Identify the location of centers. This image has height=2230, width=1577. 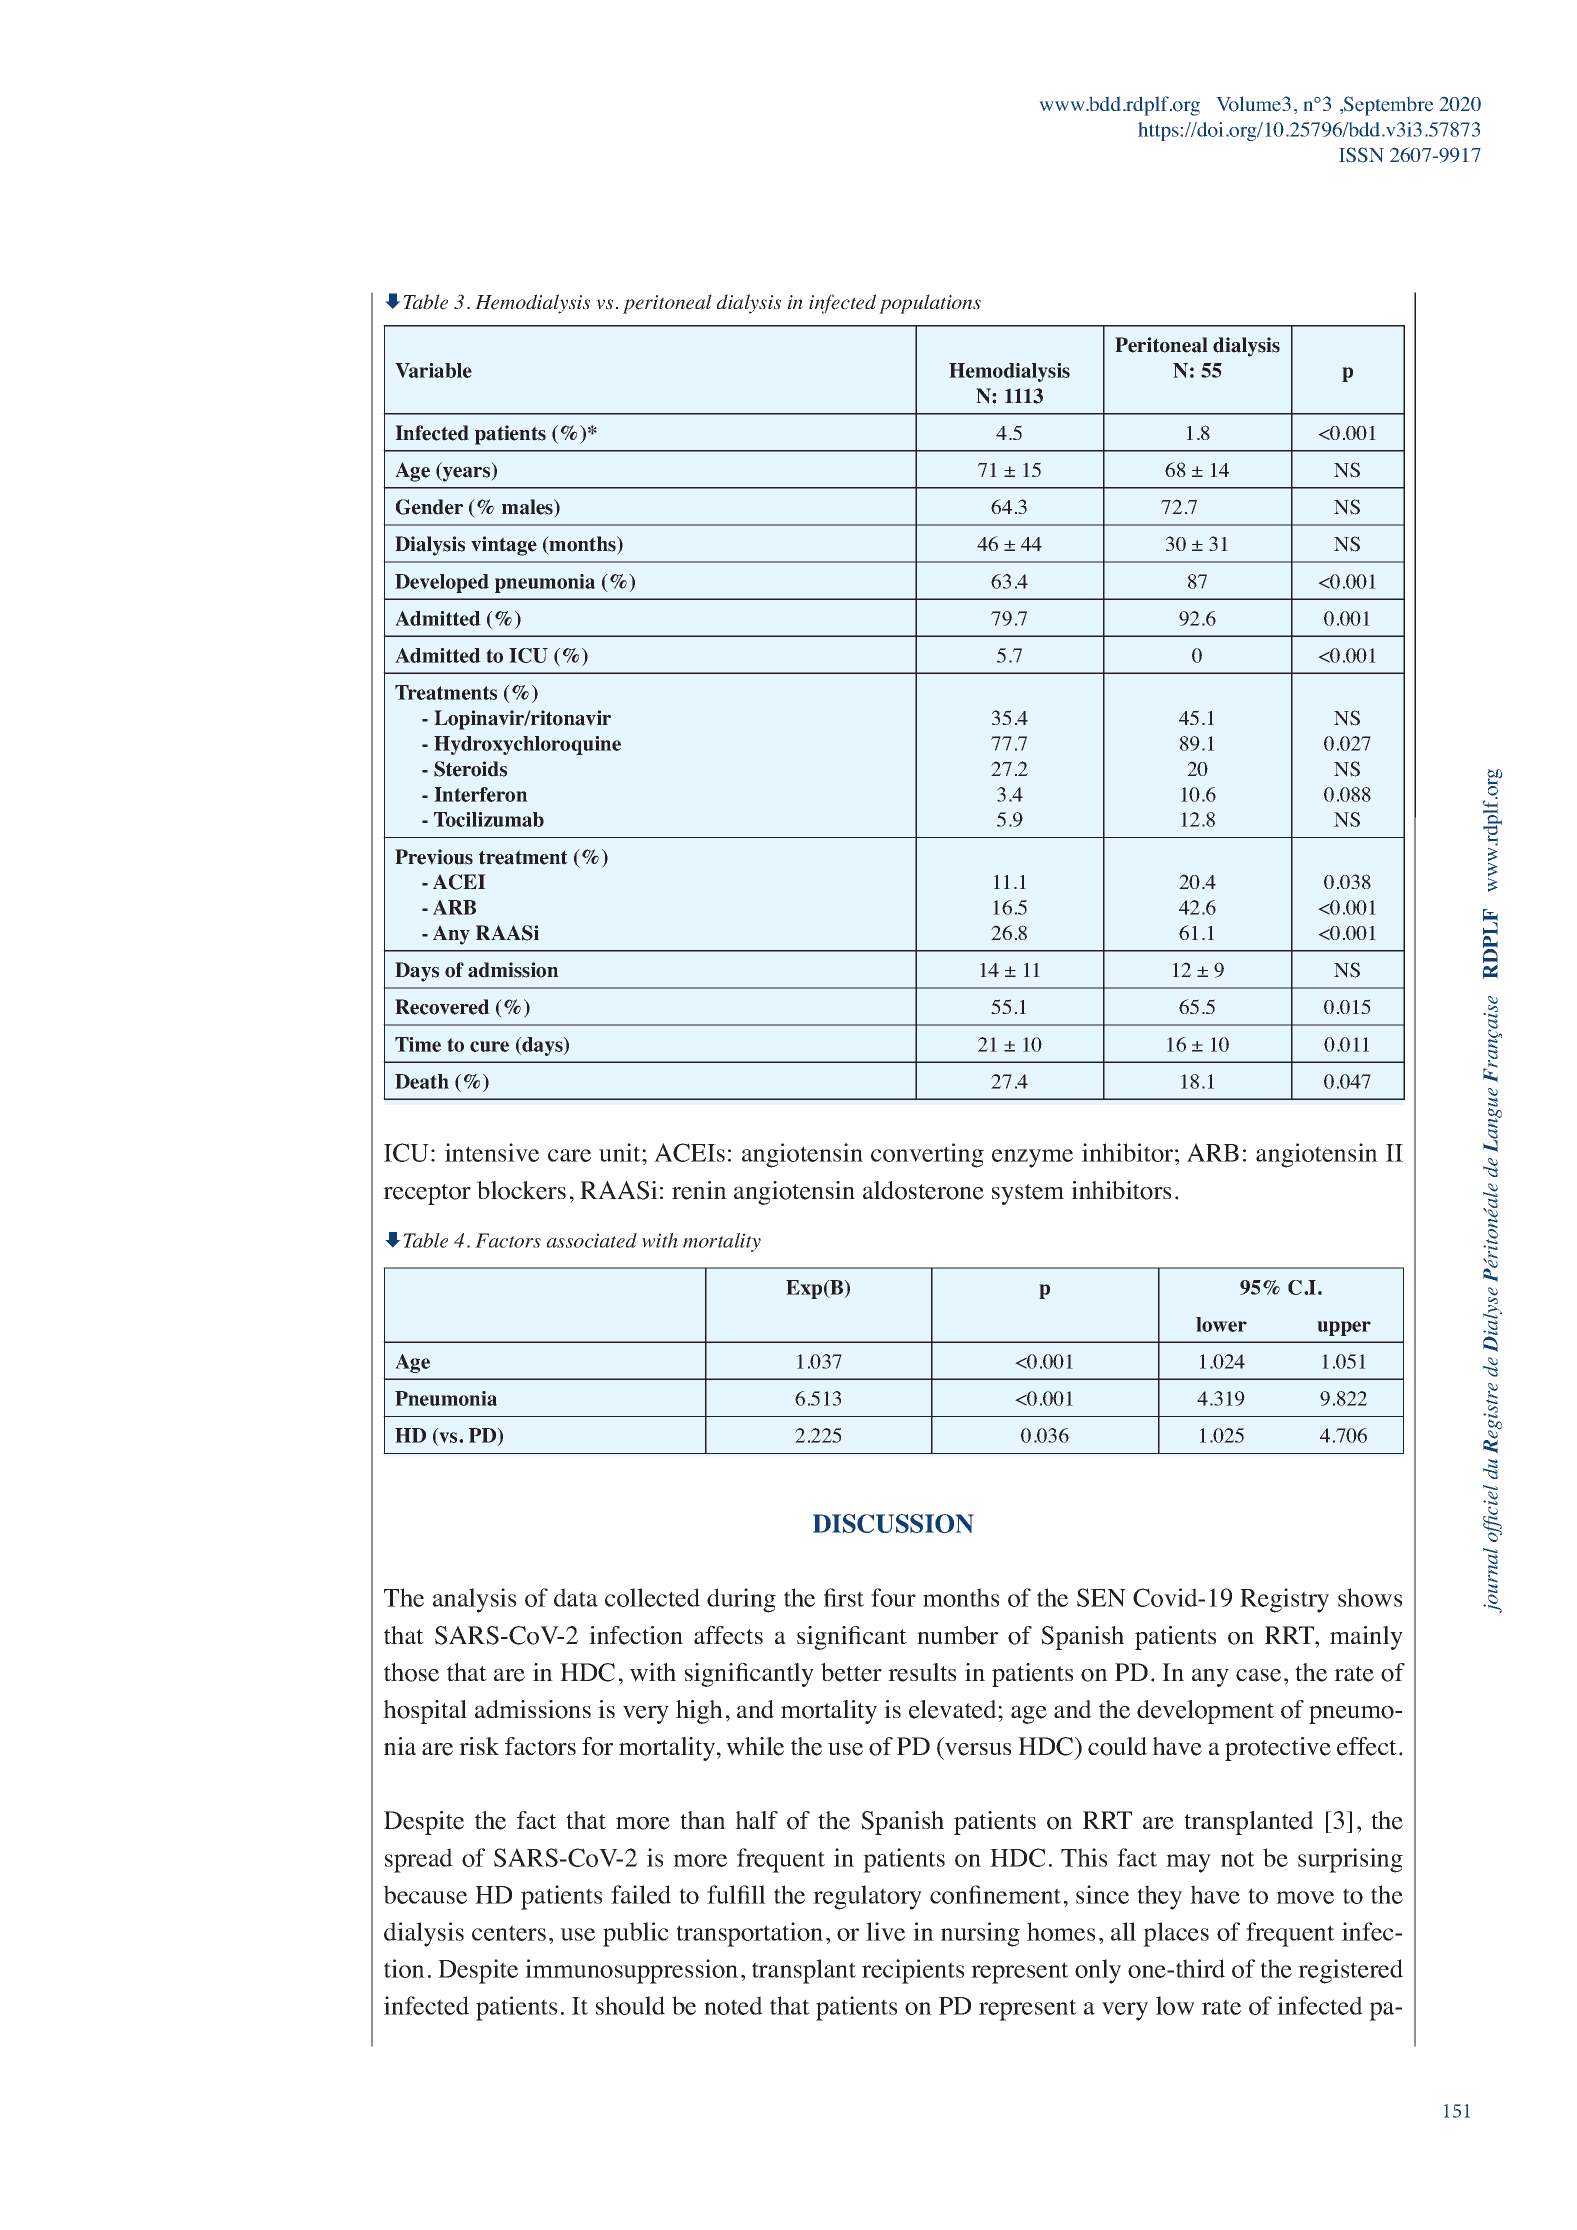
(509, 1933).
